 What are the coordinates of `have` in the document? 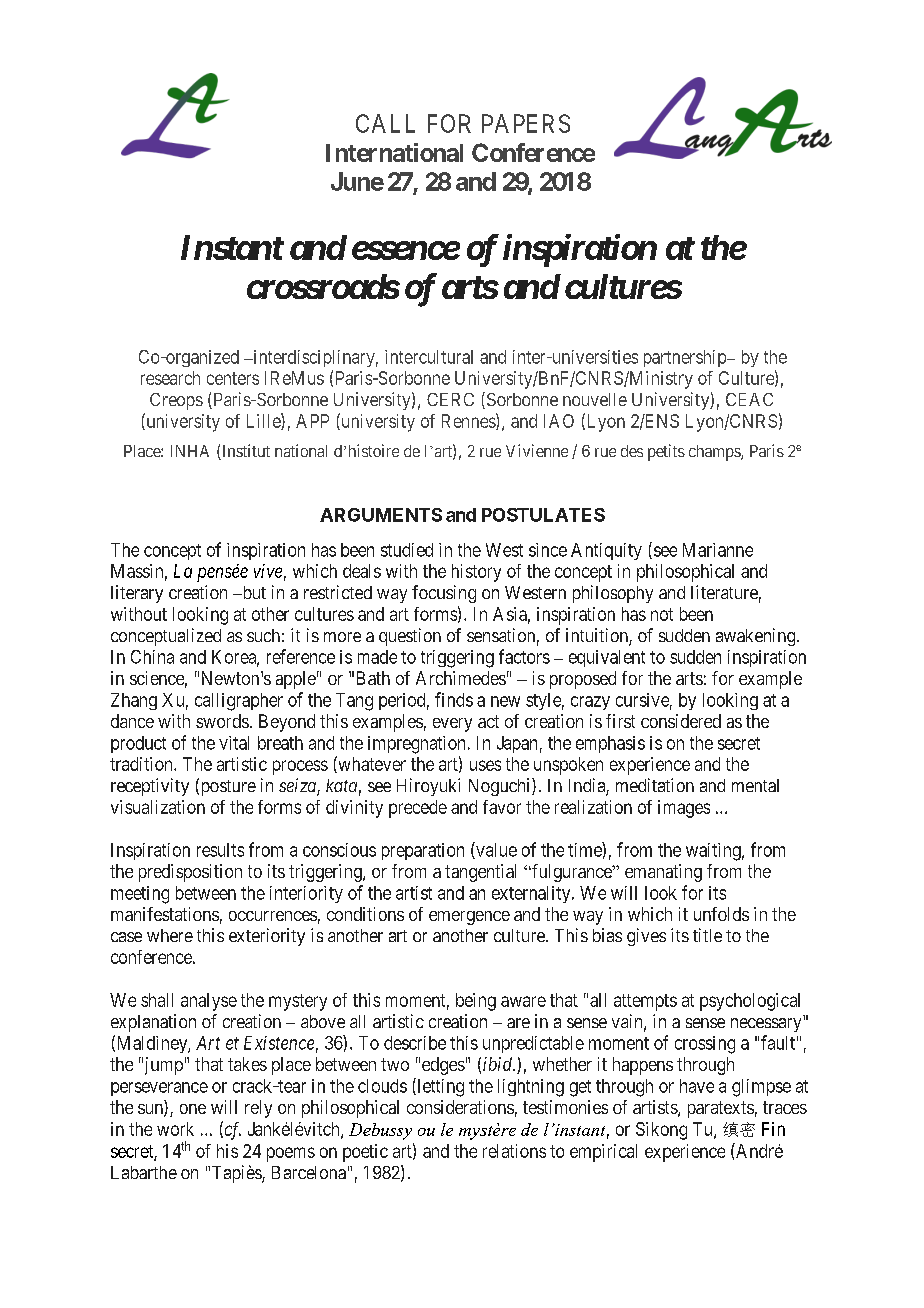 It's located at (697, 1086).
